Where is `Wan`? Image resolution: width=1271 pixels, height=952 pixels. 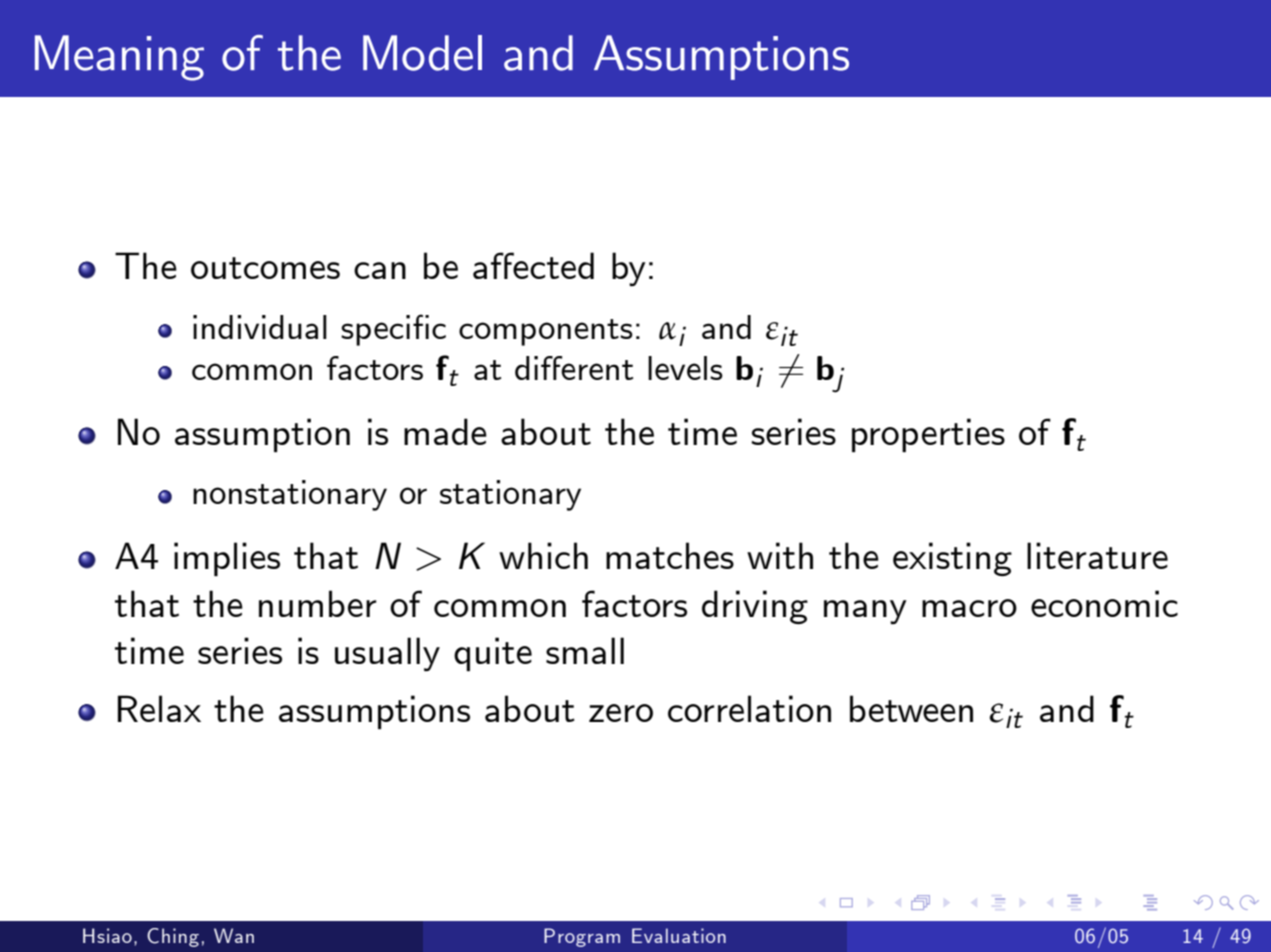
Wan is located at coordinates (234, 935).
